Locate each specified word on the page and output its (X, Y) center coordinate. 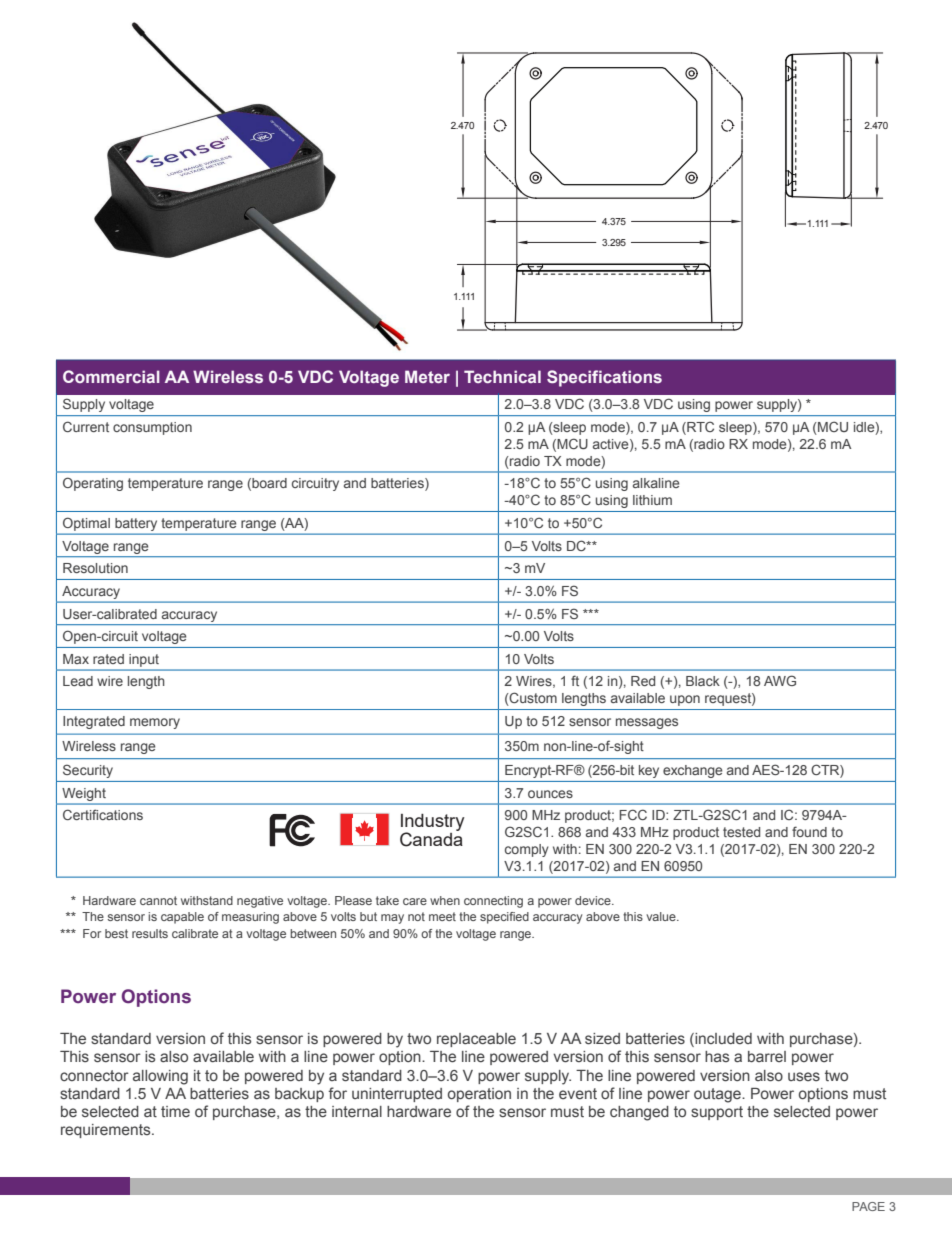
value (662, 916)
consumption (152, 428)
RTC (699, 428)
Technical (502, 376)
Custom (532, 699)
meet (442, 916)
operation (479, 1095)
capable (182, 918)
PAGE (868, 1206)
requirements (107, 1131)
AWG (780, 680)
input (144, 660)
